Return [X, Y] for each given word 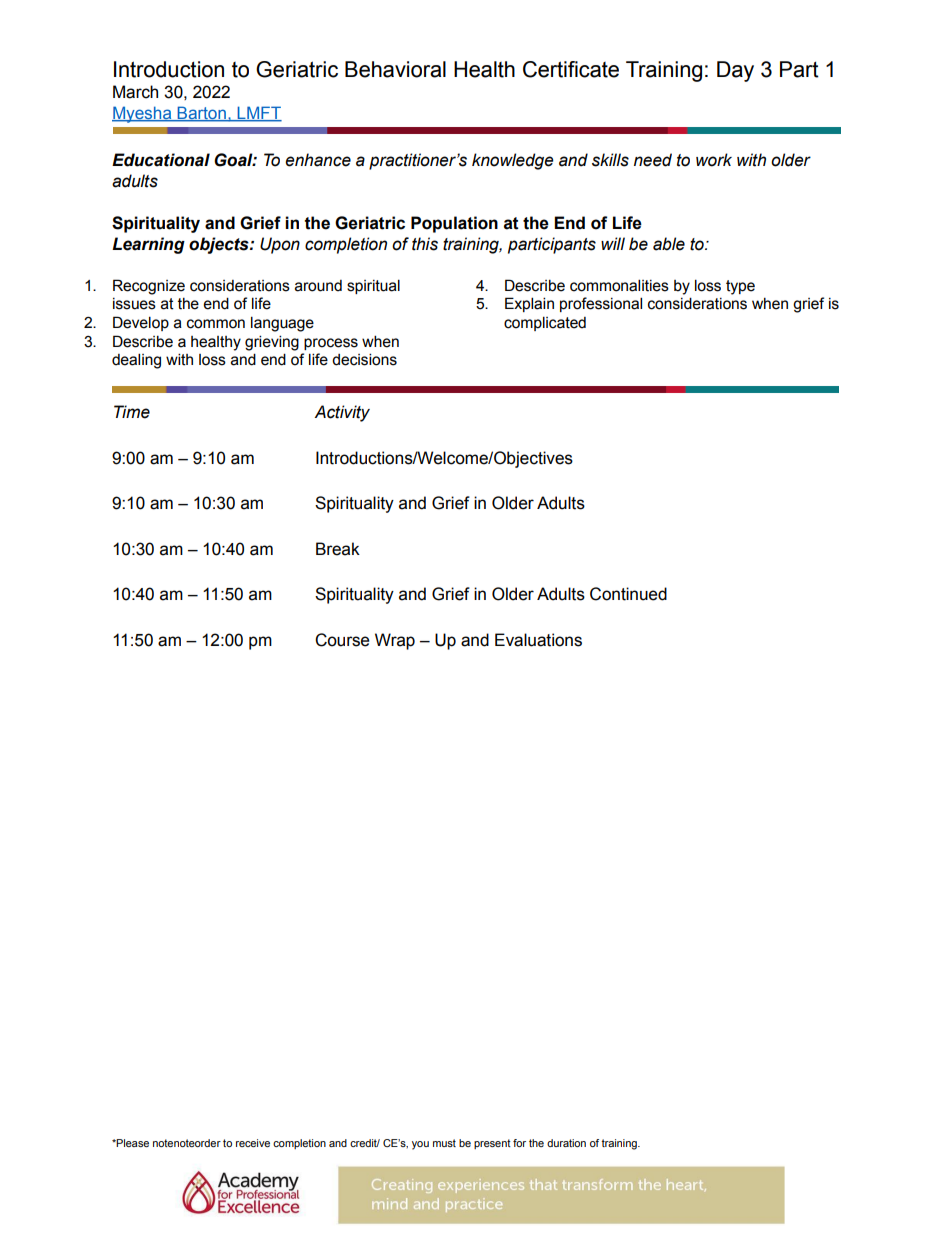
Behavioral [395, 69]
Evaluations [538, 640]
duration [566, 1143]
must [444, 1143]
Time [132, 412]
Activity [342, 413]
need [653, 160]
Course [342, 640]
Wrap [395, 641]
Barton [201, 114]
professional [601, 304]
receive [253, 1143]
